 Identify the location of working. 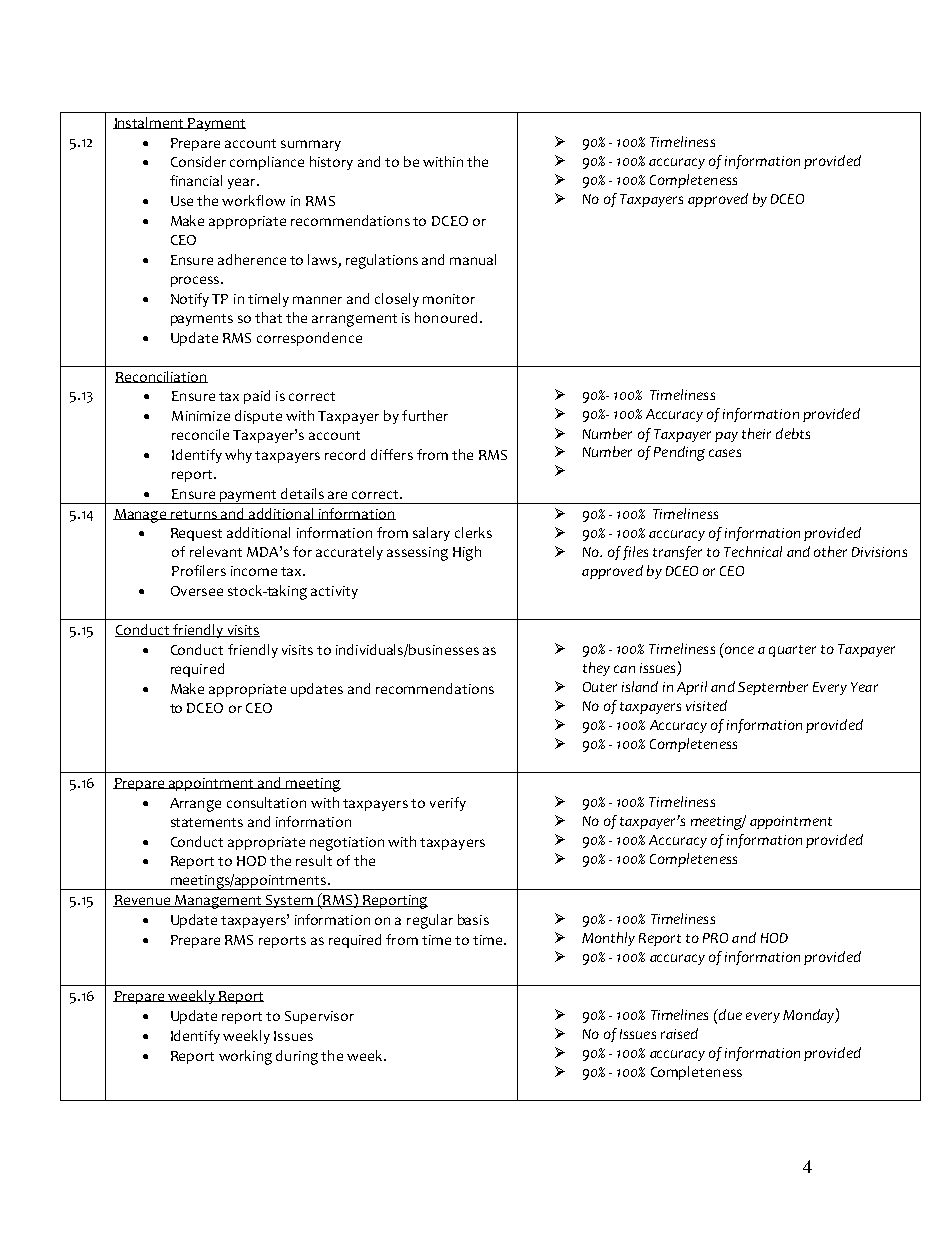
(245, 1057).
